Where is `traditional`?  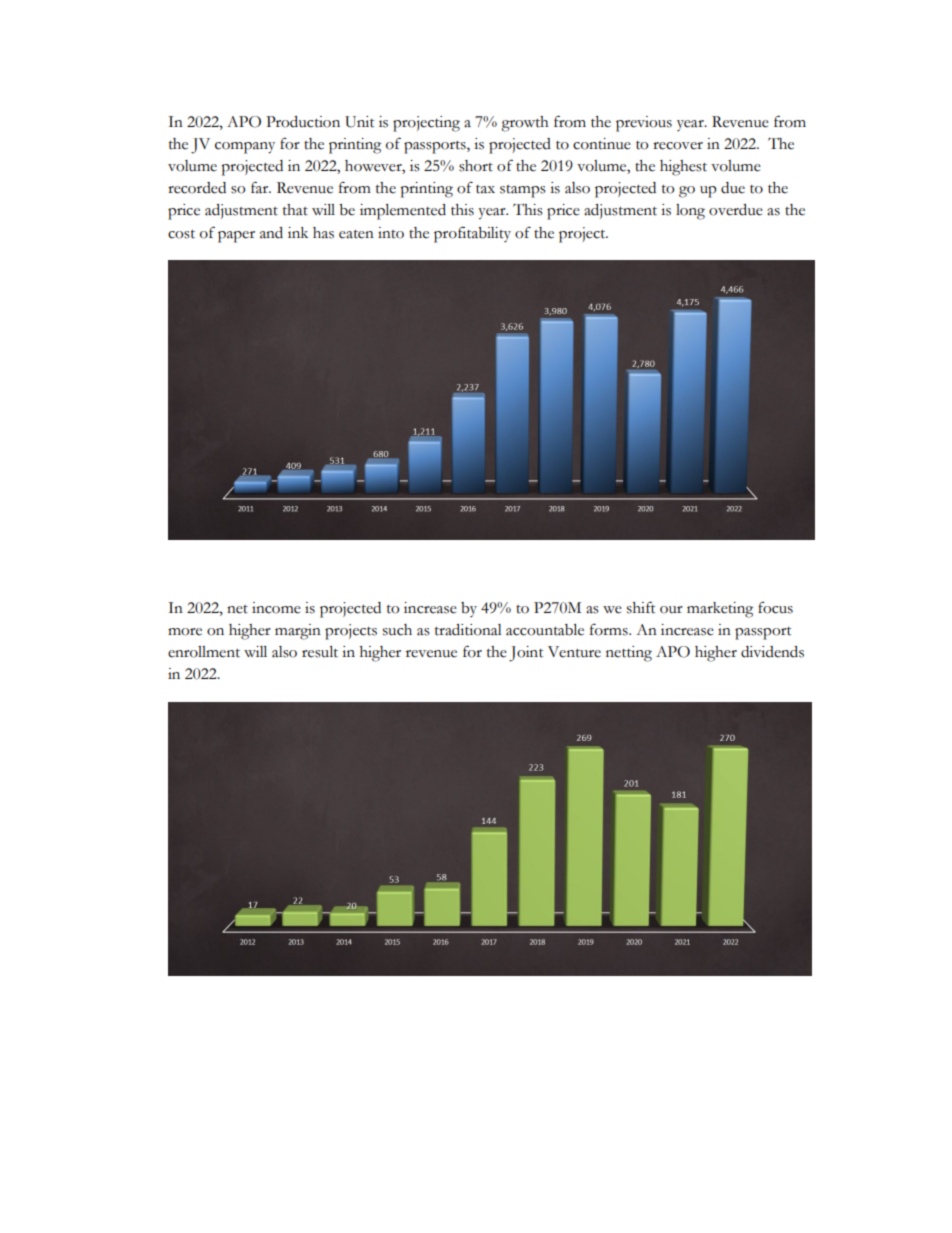 traditional is located at coordinates (468, 630).
